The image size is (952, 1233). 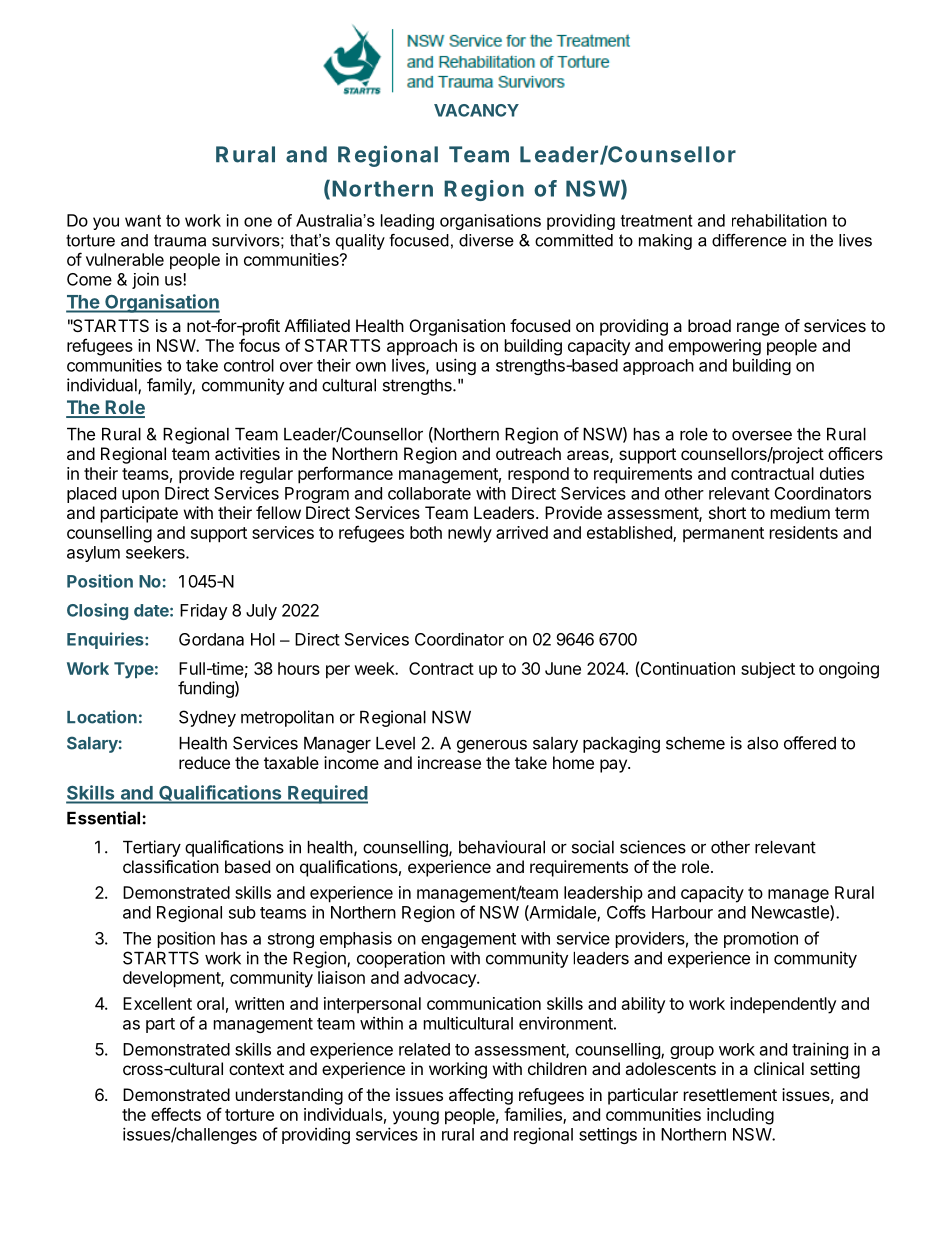 What do you see at coordinates (204, 612) in the screenshot?
I see `Friday` at bounding box center [204, 612].
